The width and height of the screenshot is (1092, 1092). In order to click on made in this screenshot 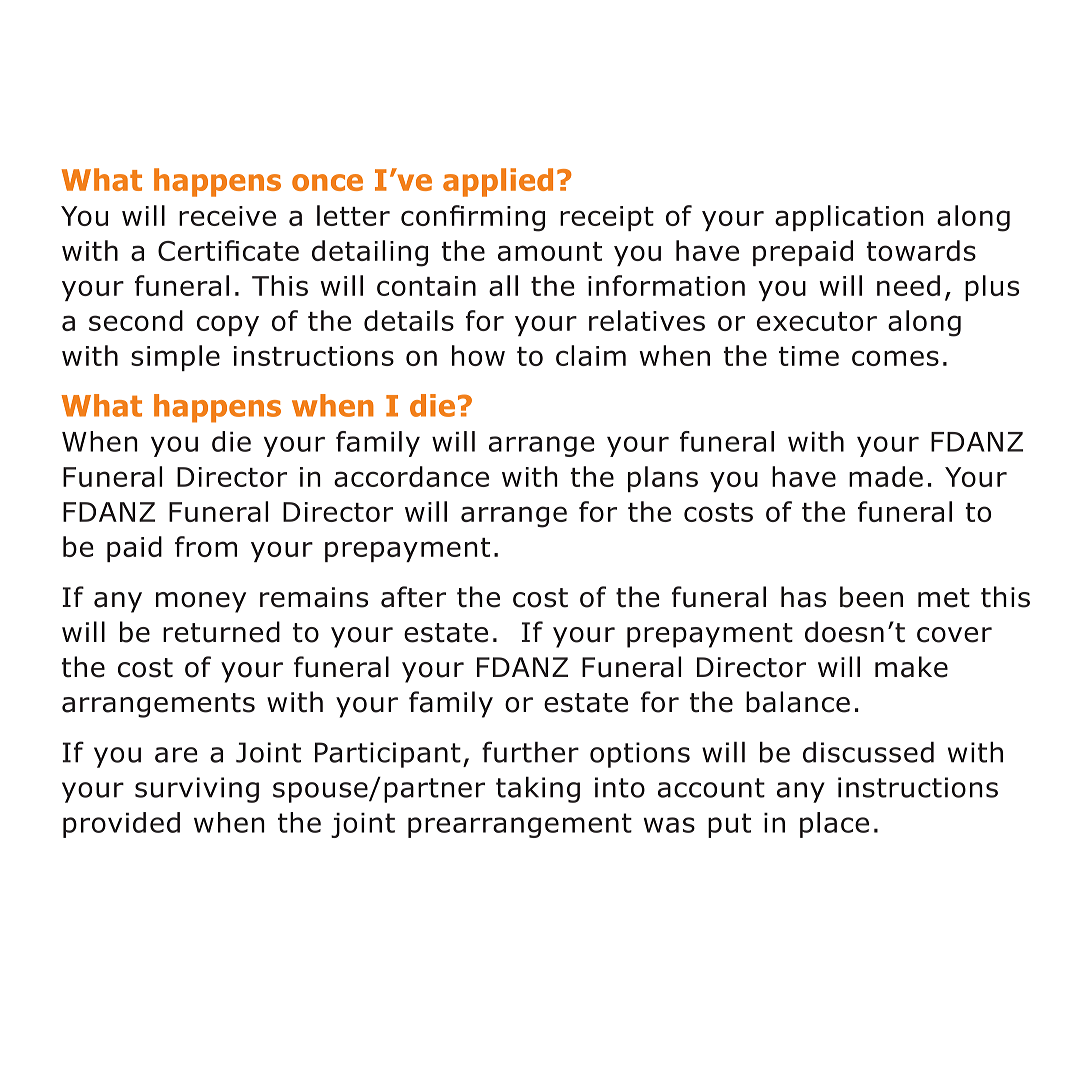, I will do `click(886, 476)`.
